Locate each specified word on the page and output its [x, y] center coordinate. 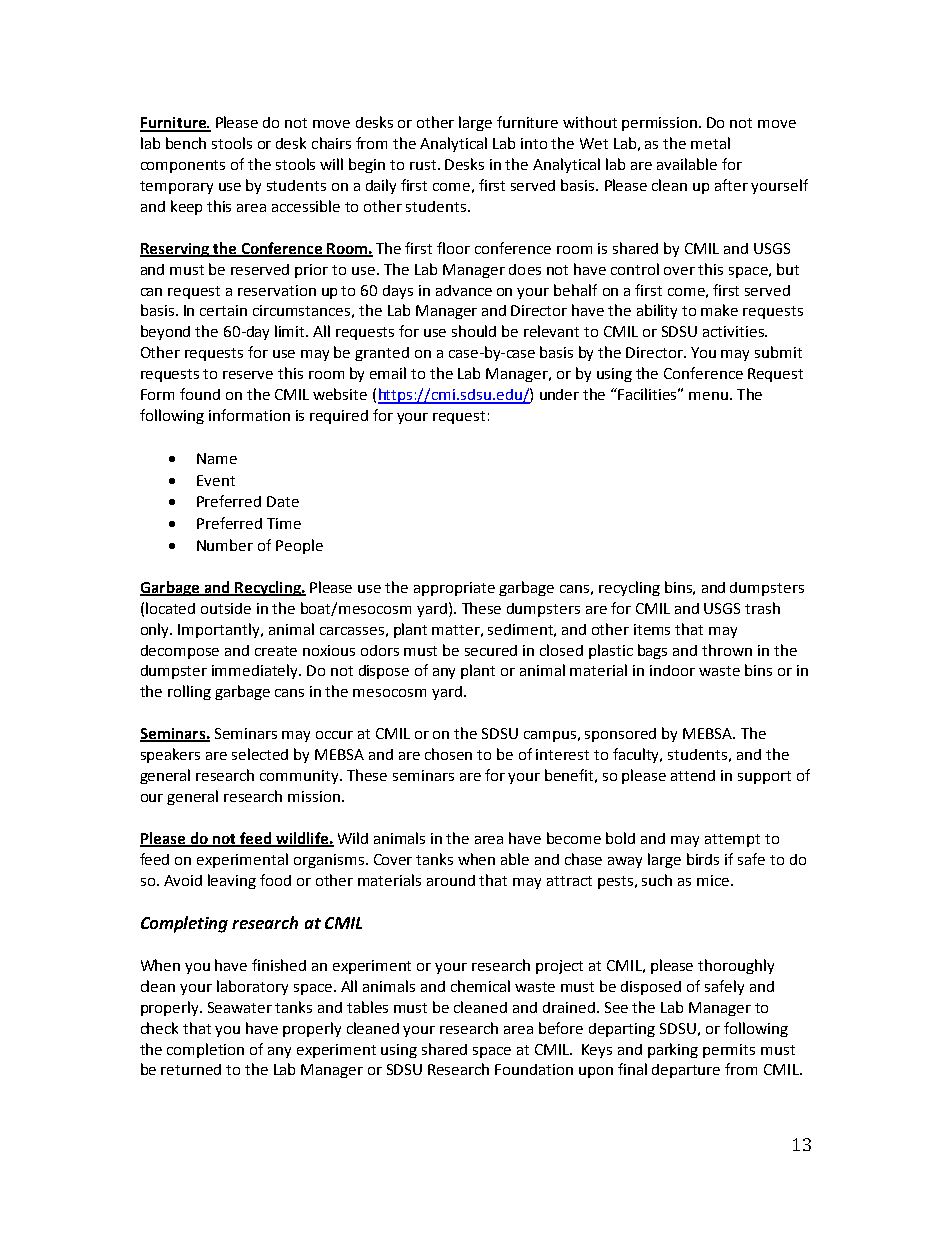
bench [186, 143]
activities [734, 331]
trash [762, 608]
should [474, 331]
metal [710, 143]
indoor [672, 670]
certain [223, 310]
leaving [232, 881]
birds [703, 859]
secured [491, 650]
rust [424, 165]
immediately [256, 671]
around [451, 880]
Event [216, 480]
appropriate [454, 589]
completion [205, 1050]
